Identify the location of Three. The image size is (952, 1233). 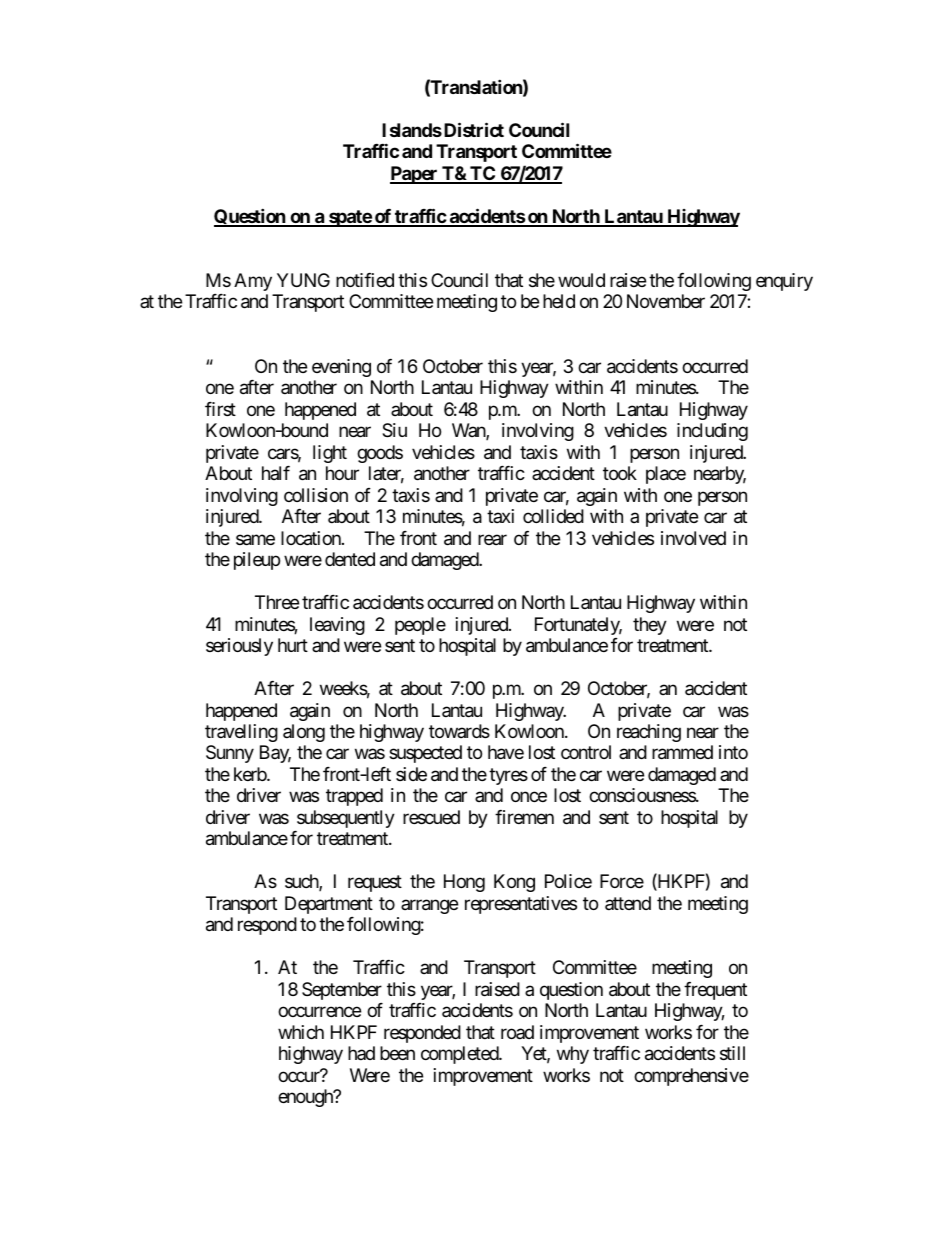
(277, 602).
